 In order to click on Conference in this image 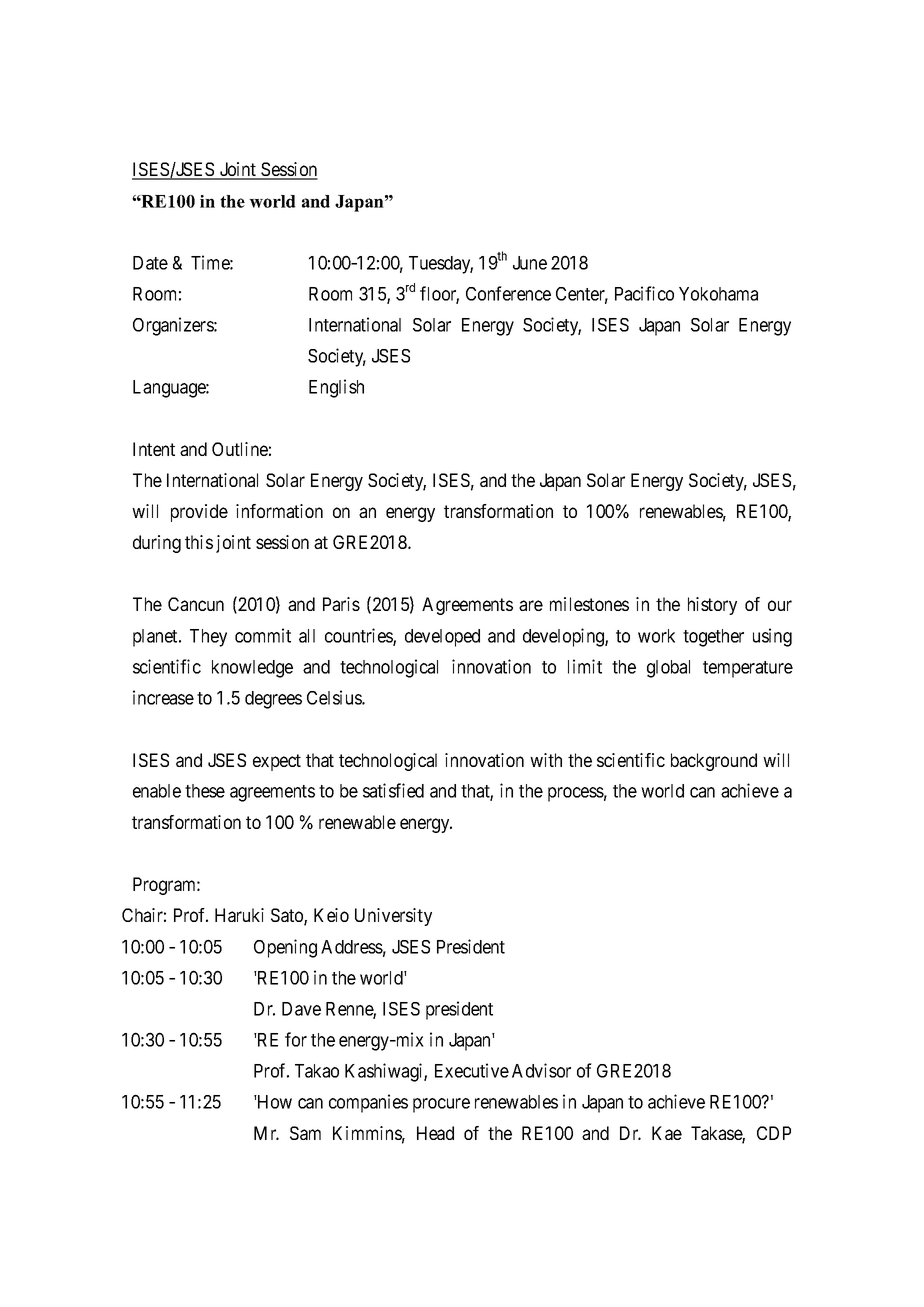, I will do `click(508, 293)`.
